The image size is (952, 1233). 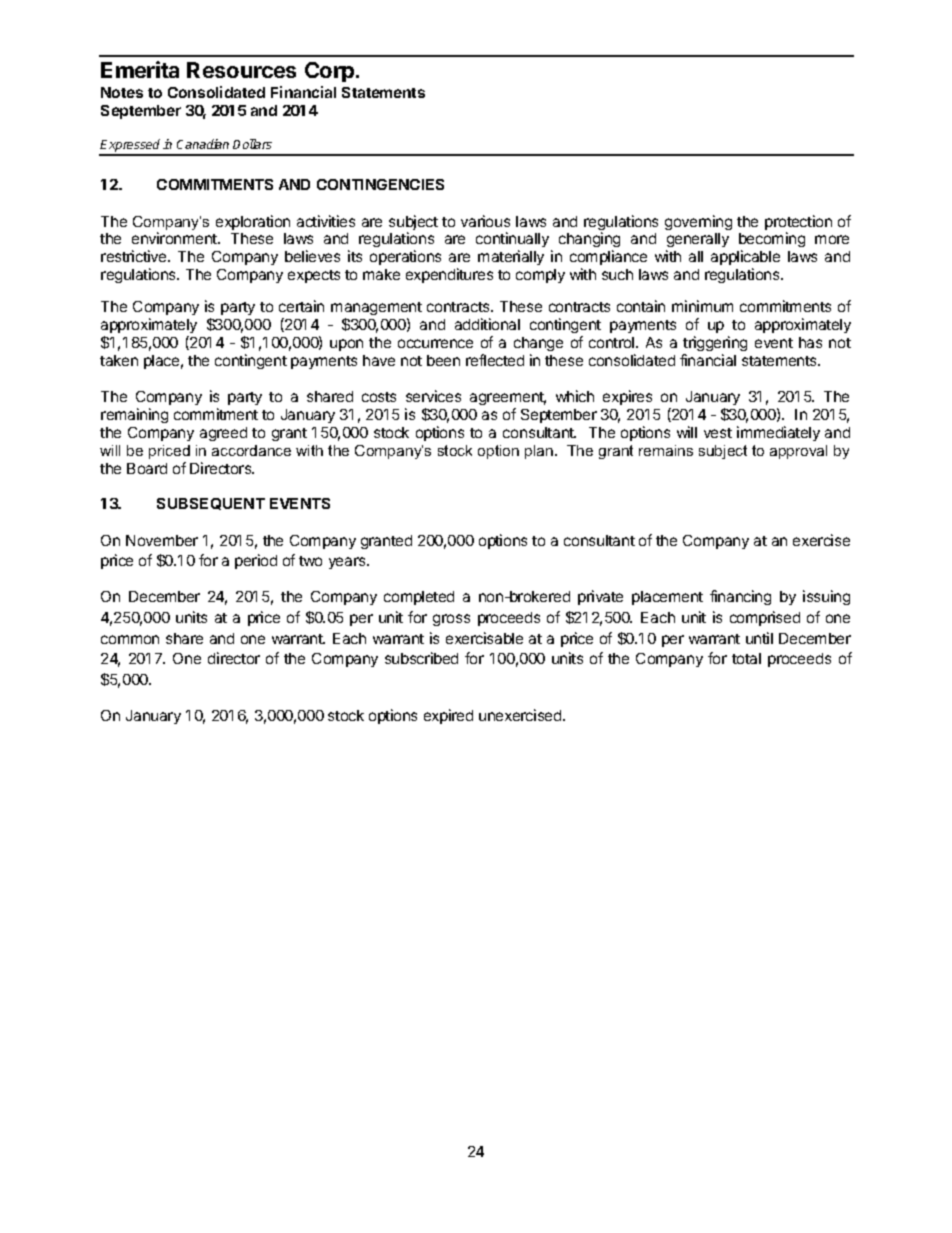 I want to click on vest, so click(x=718, y=433).
